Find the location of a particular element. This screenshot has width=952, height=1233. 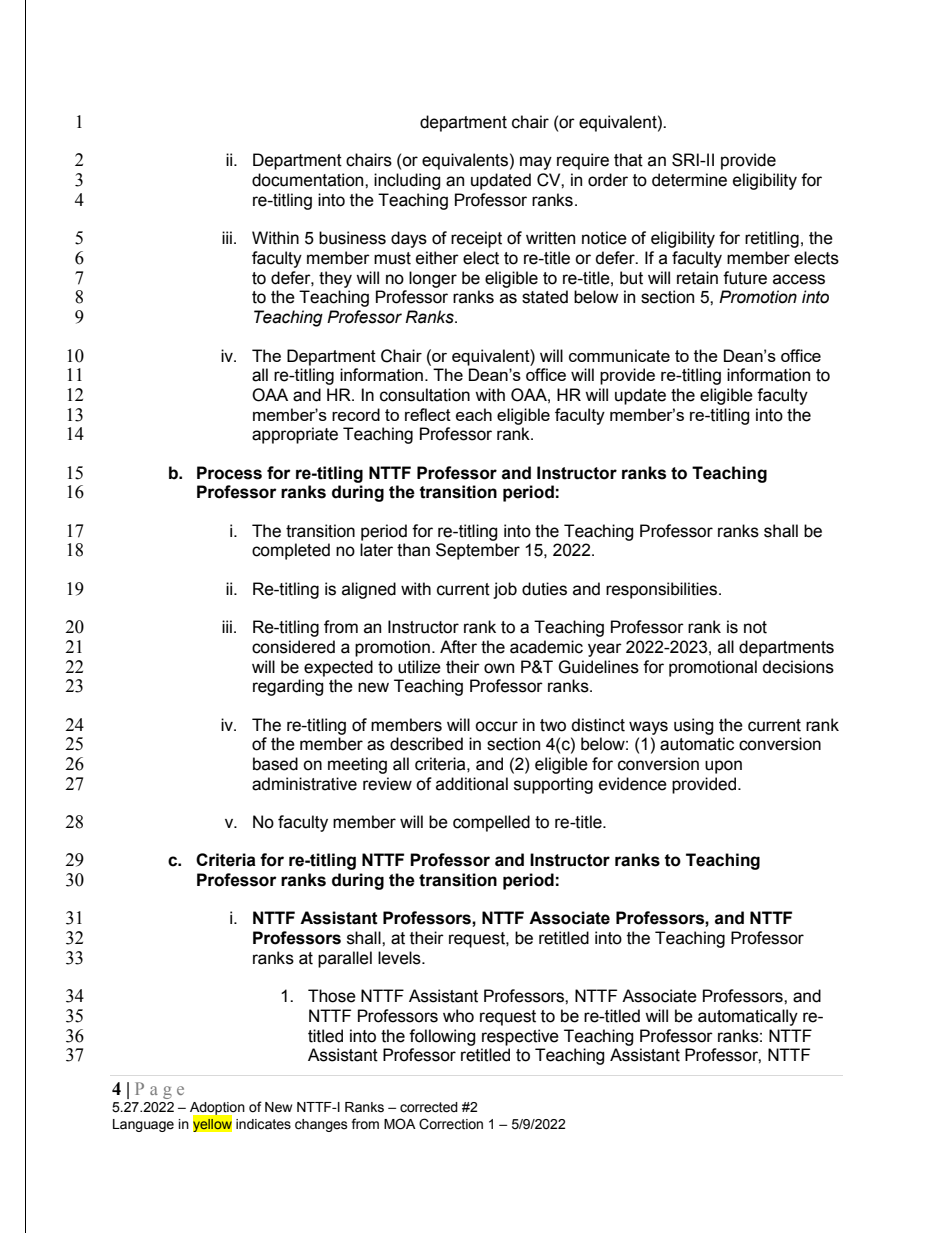

yellow is located at coordinates (212, 1124).
